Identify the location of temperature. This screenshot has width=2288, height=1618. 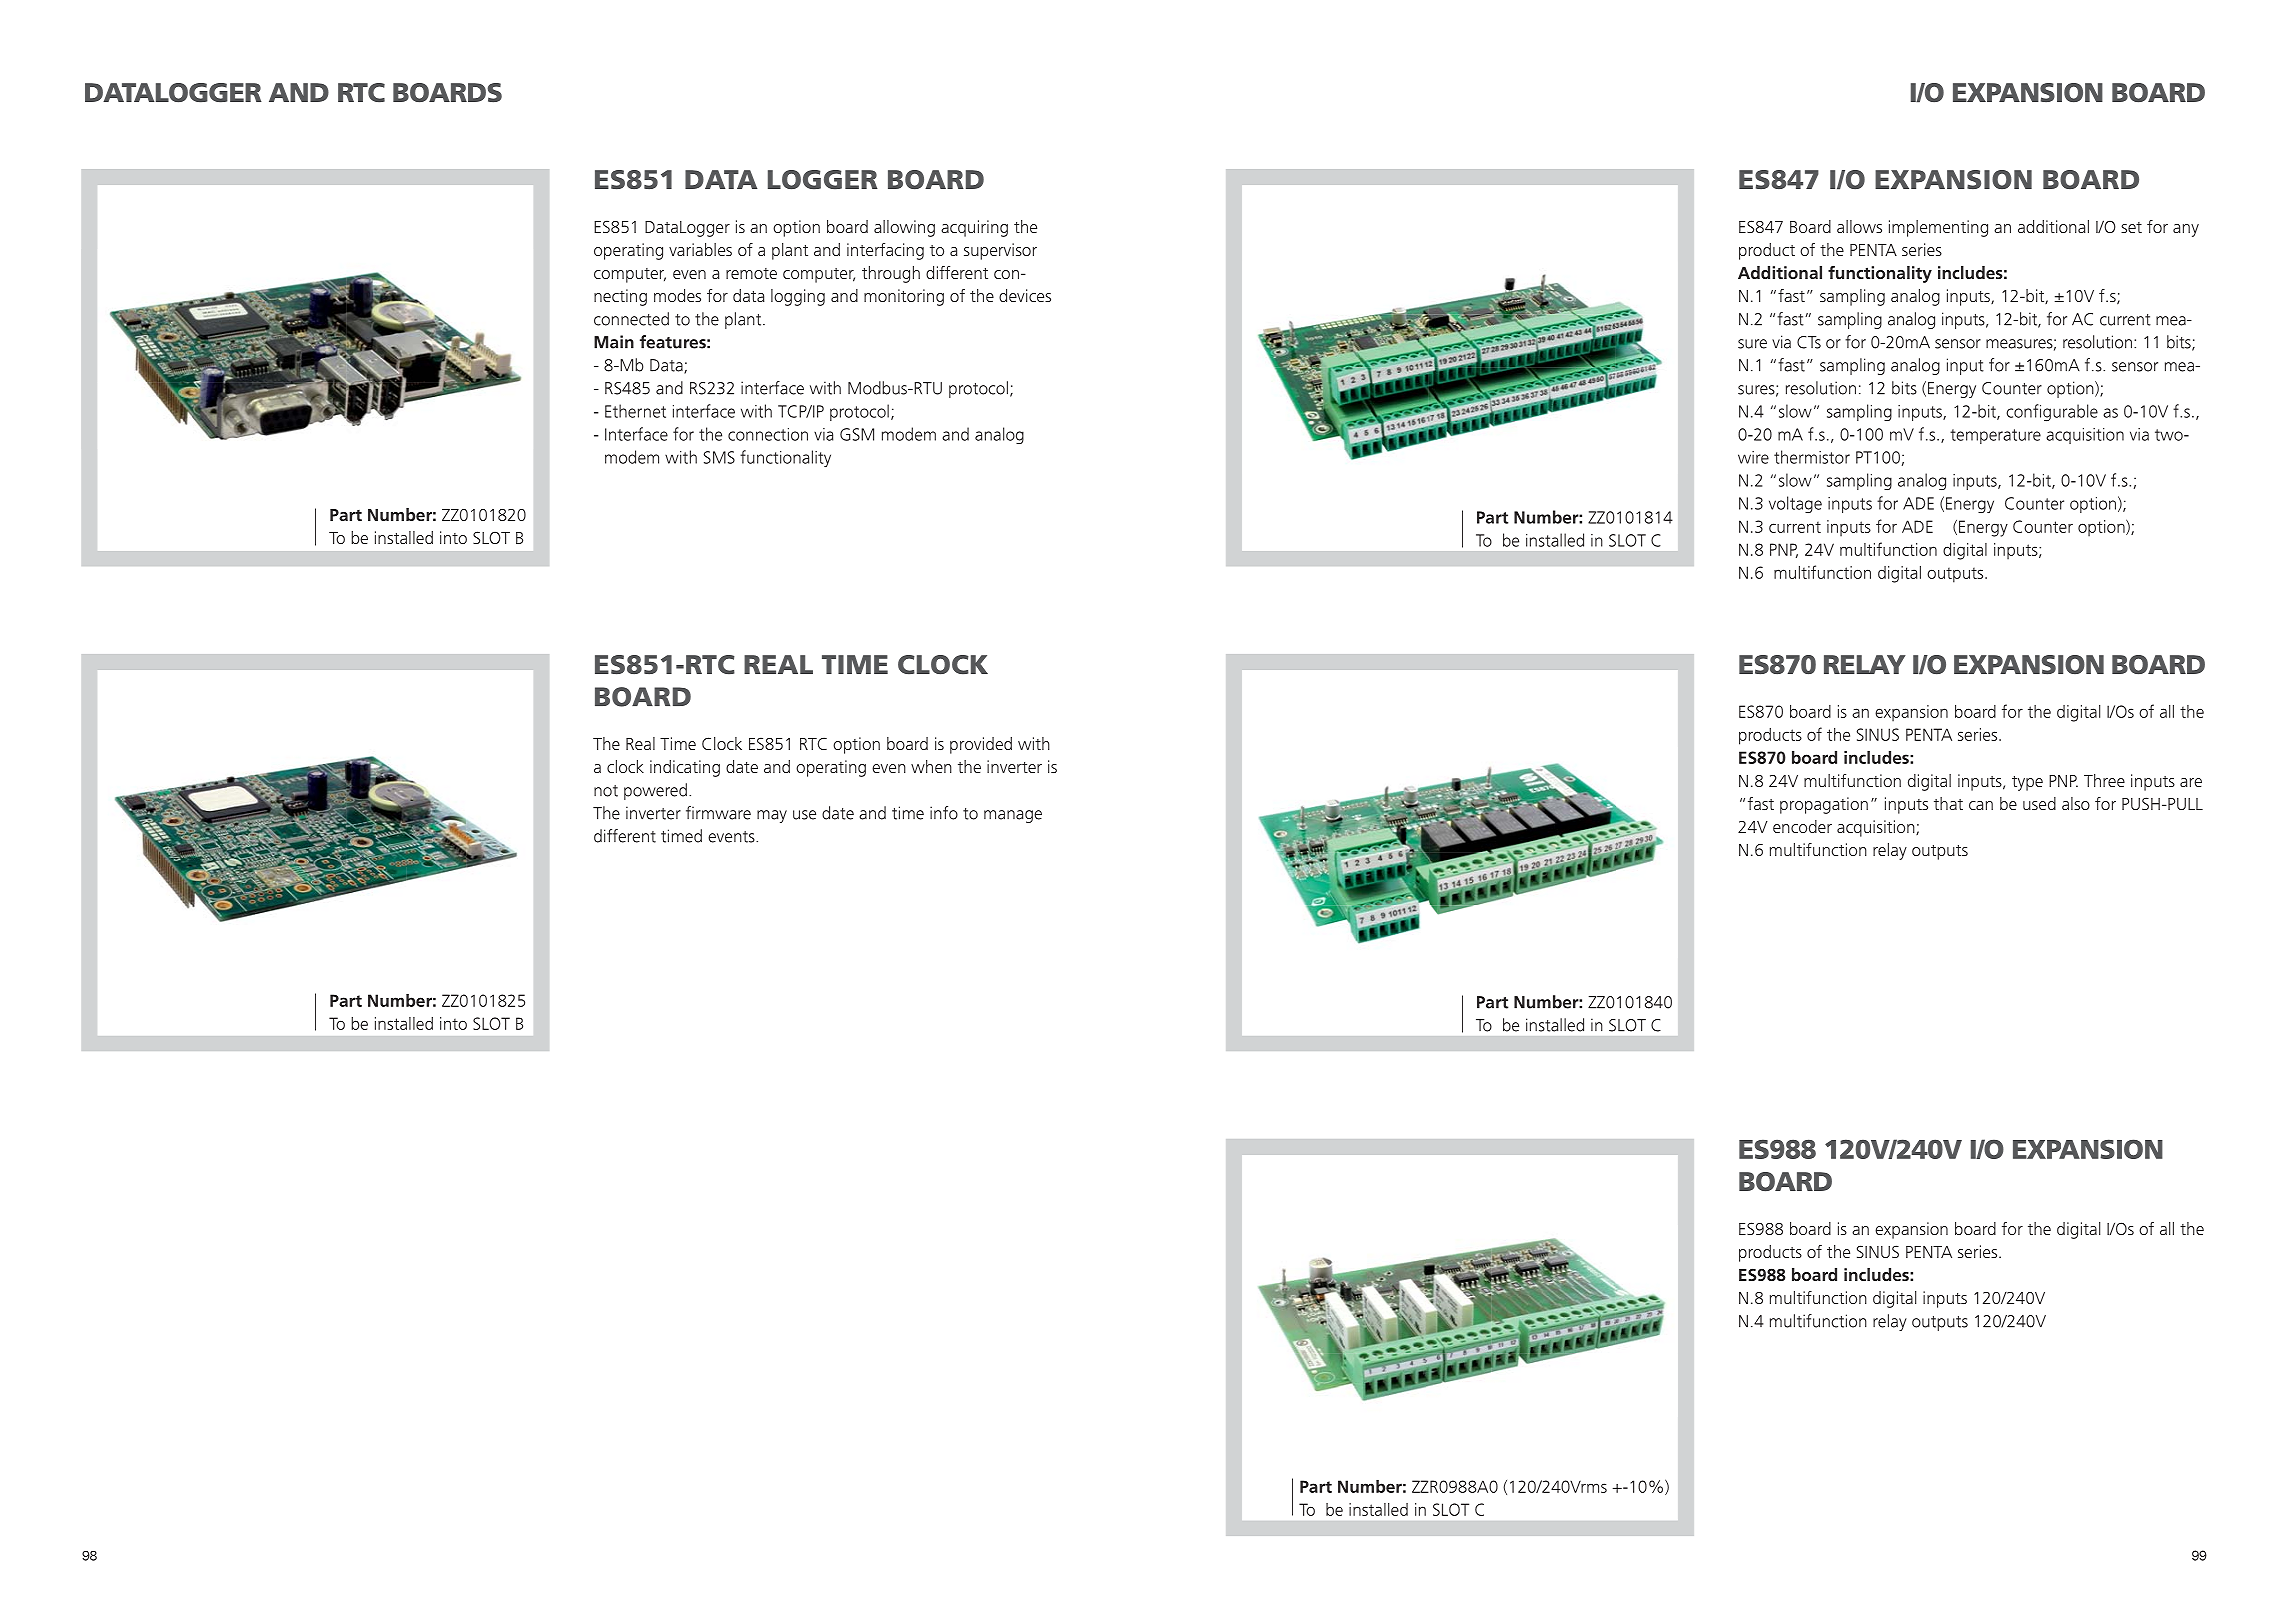
(1995, 436).
